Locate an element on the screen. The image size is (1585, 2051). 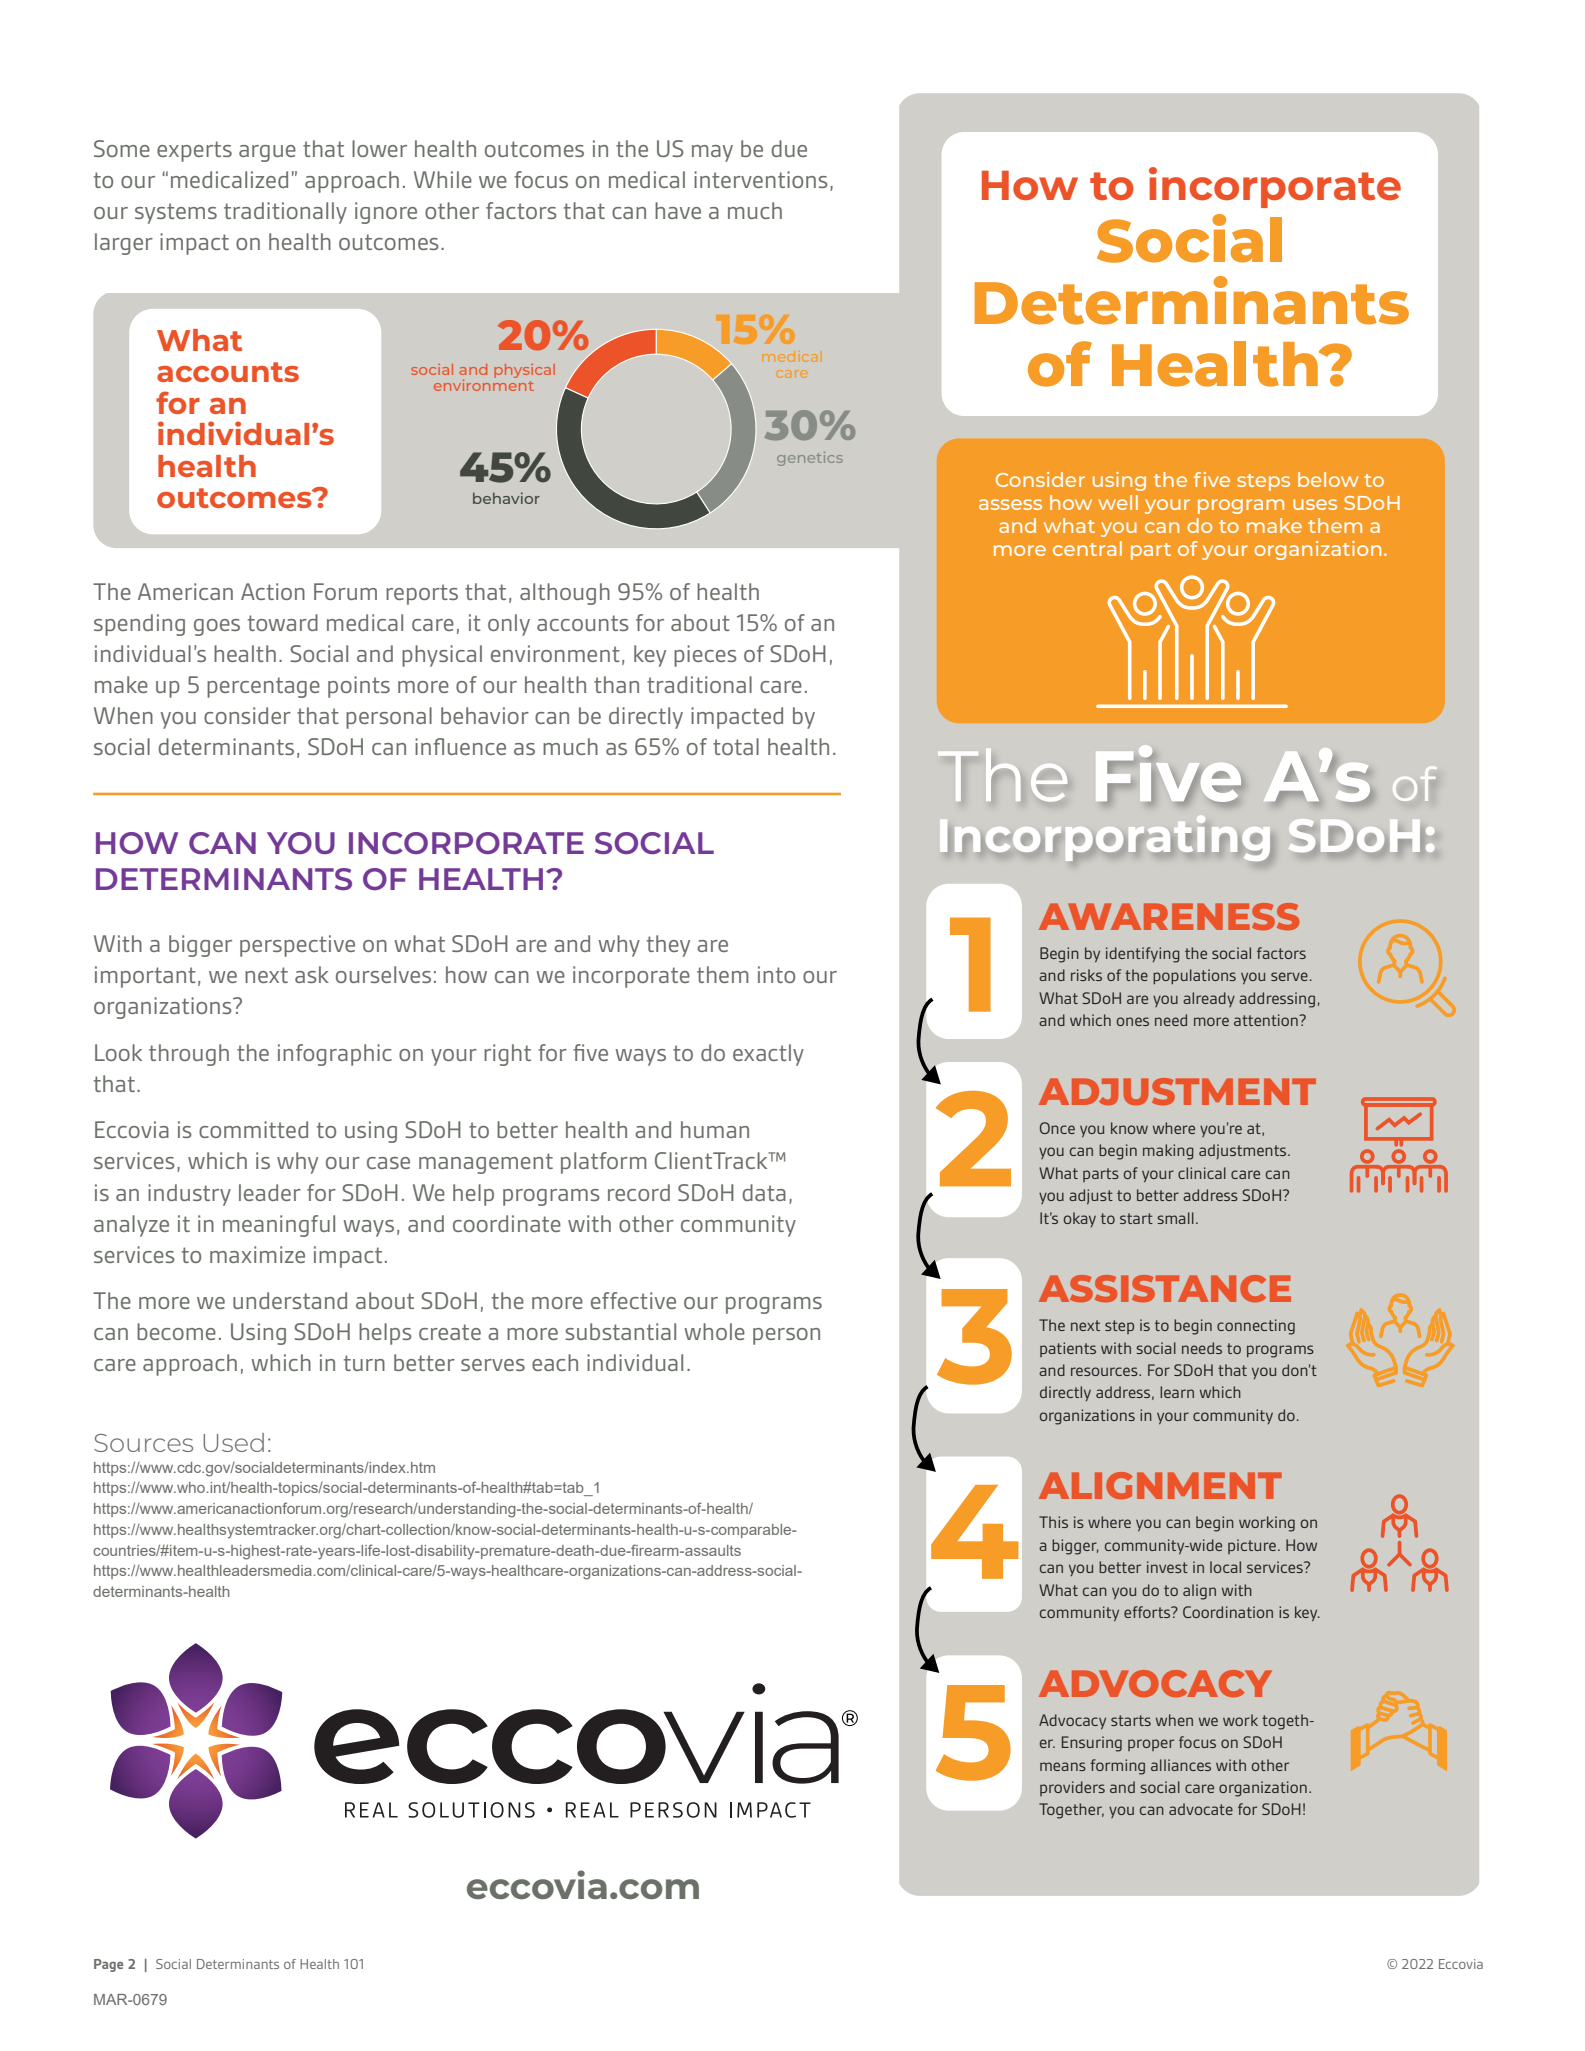
Used is located at coordinates (233, 1442).
